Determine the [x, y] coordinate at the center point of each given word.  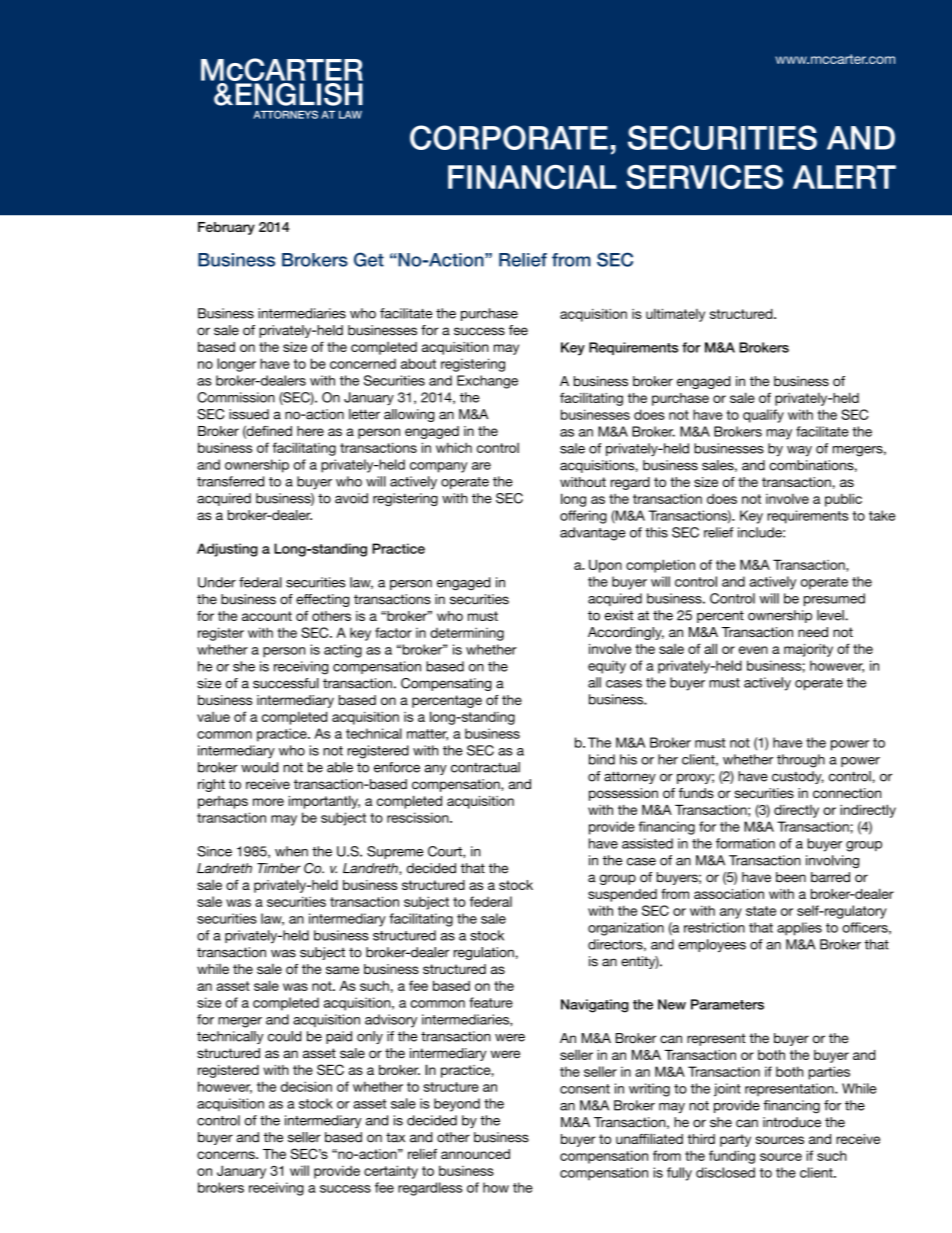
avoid [351, 498]
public [843, 500]
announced [475, 1154]
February [226, 228]
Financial [532, 177]
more [268, 802]
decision [306, 1086]
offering [583, 517]
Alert [844, 177]
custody [798, 777]
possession [623, 794]
